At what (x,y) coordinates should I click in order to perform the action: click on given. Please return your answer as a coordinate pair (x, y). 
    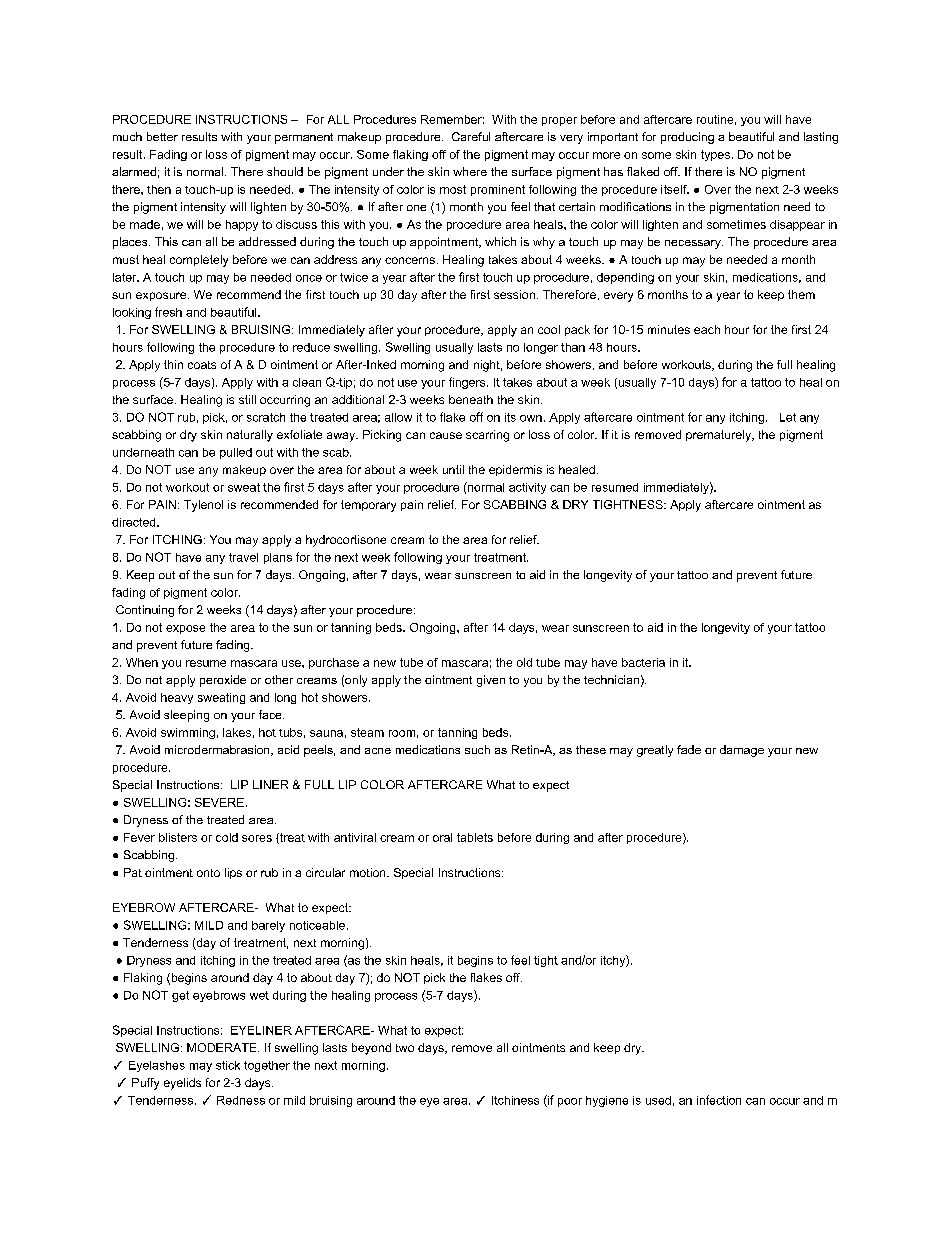
    Looking at the image, I should click on (491, 681).
